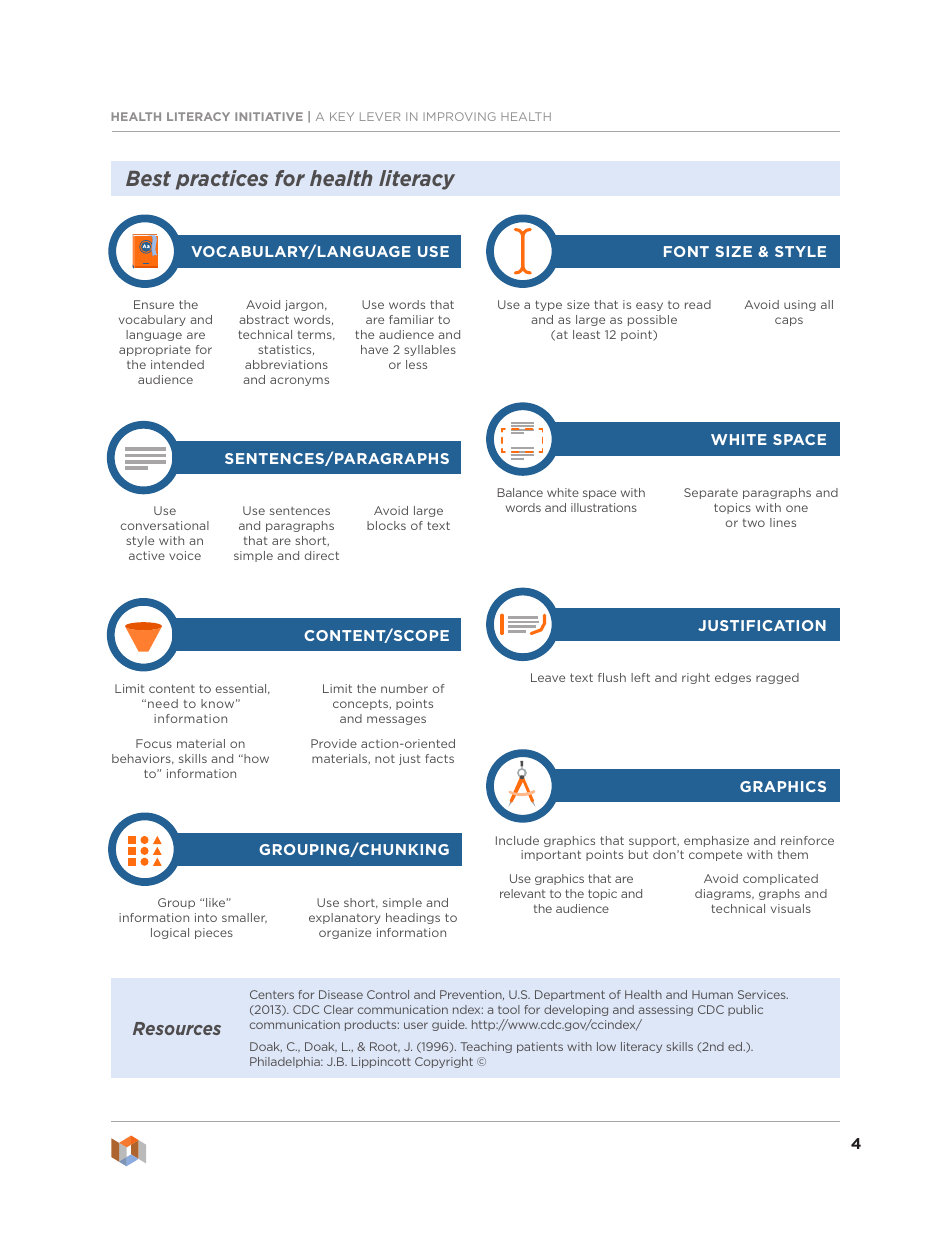 The width and height of the document is (952, 1233). I want to click on FONT, so click(686, 251).
